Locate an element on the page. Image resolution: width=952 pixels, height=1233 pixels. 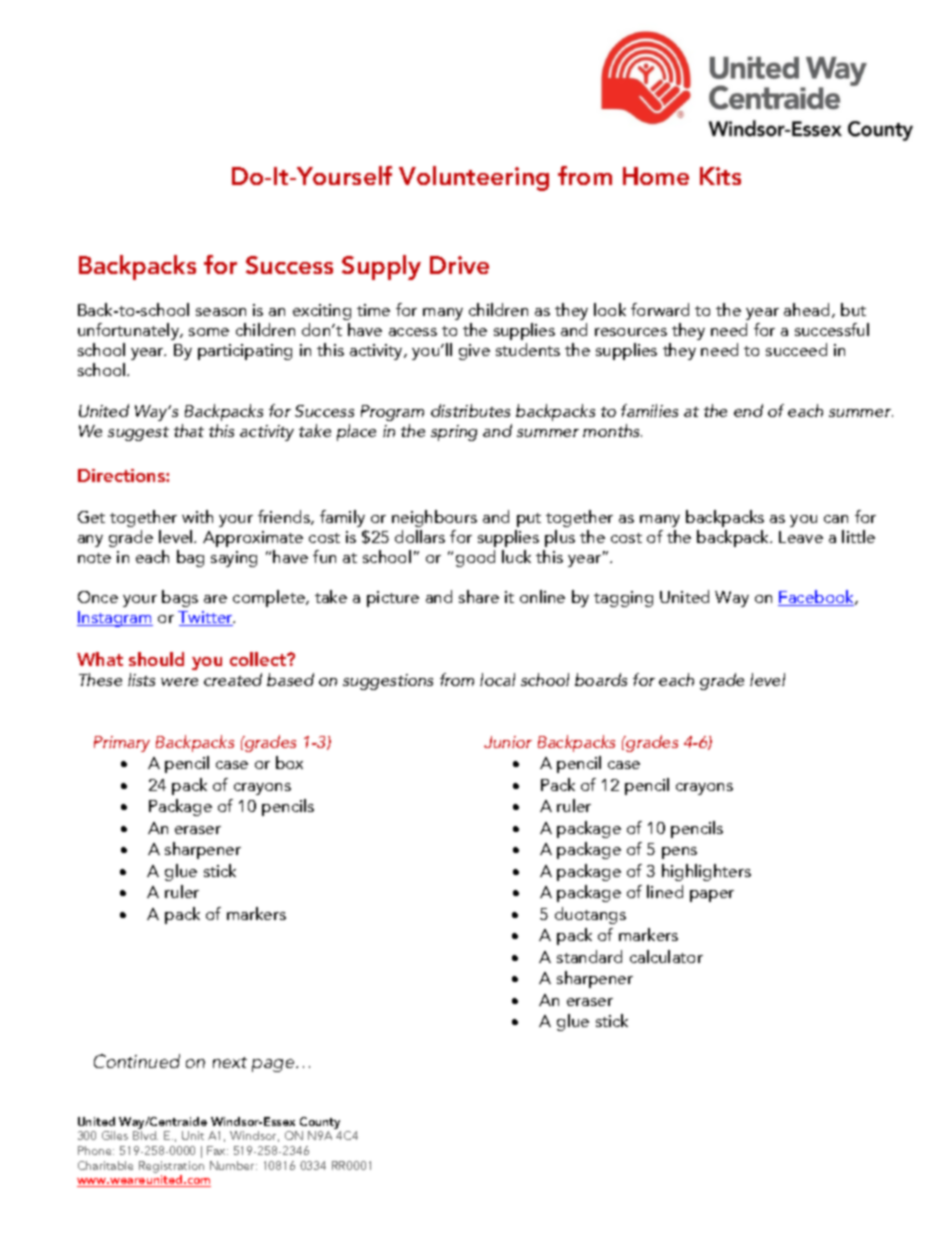
Volunteering is located at coordinates (474, 178).
